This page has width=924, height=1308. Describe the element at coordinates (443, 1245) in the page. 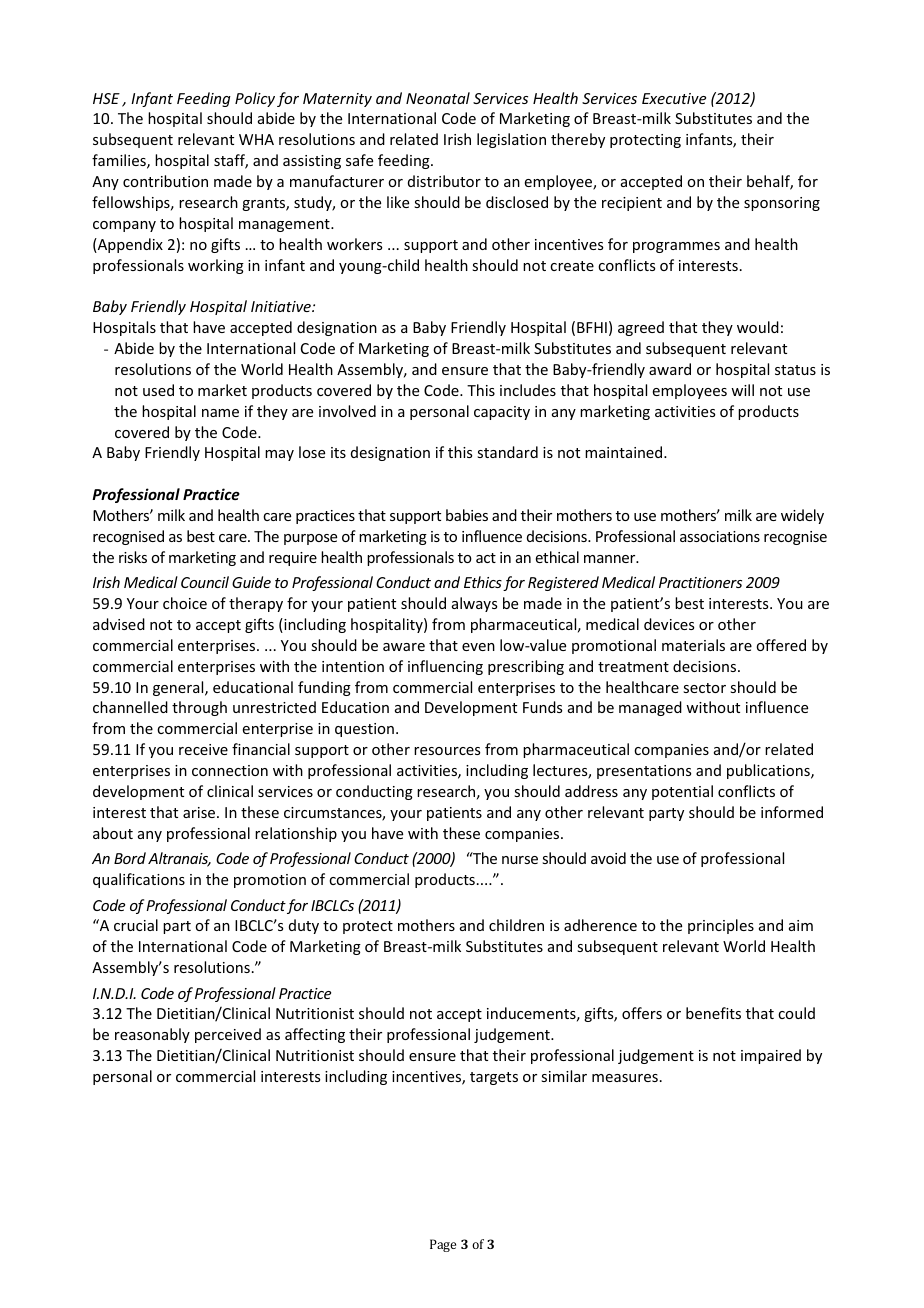

I see `Page` at that location.
